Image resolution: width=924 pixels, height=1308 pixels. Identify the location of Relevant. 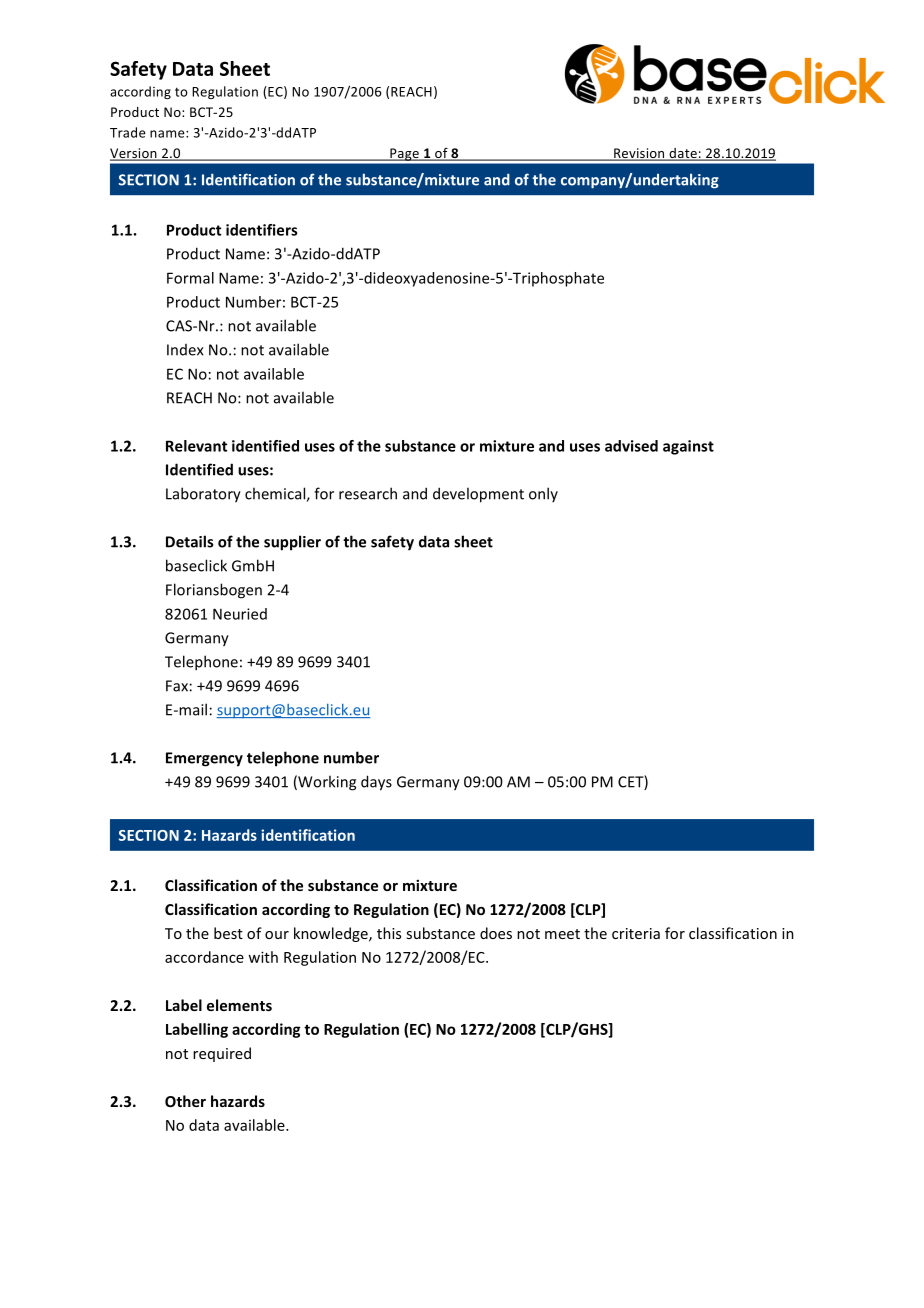
(196, 446).
